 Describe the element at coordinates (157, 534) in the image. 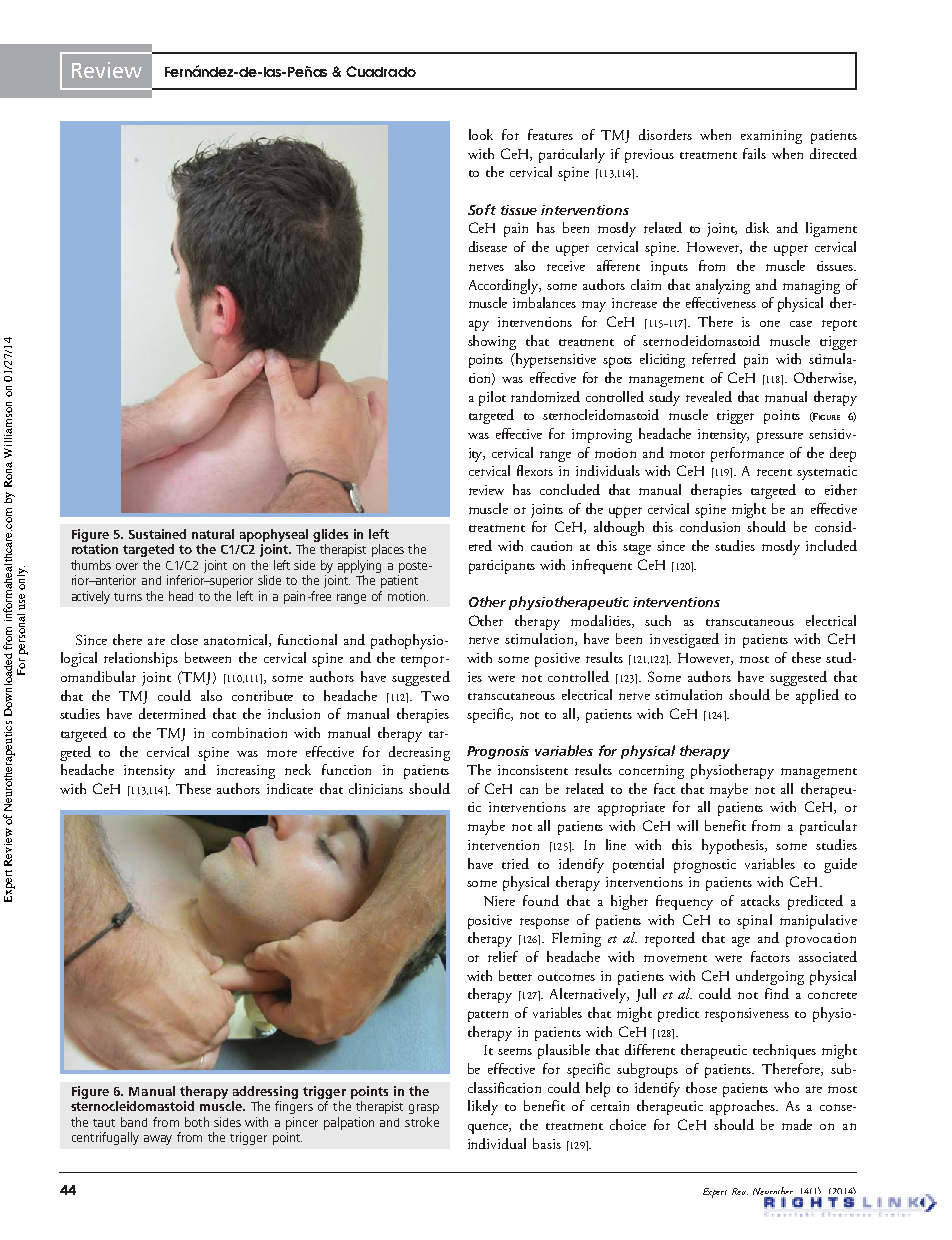

I see `Sustained` at that location.
